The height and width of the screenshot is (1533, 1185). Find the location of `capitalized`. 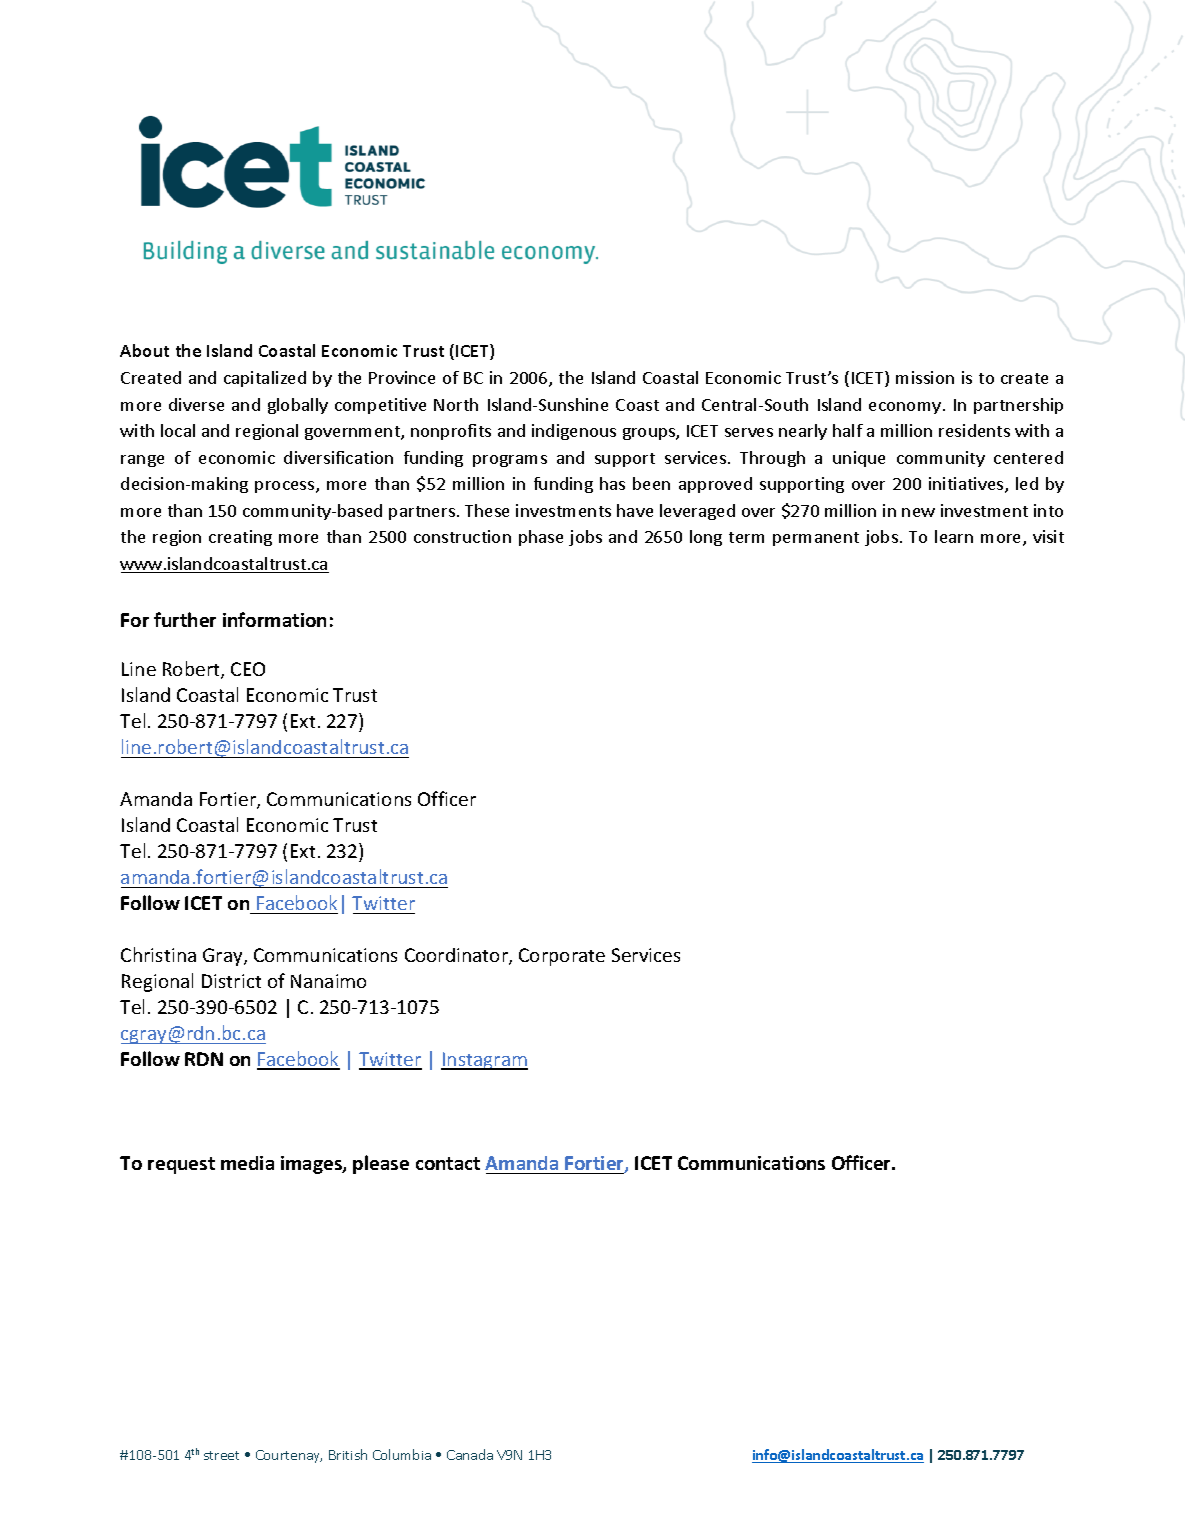

capitalized is located at coordinates (265, 379).
